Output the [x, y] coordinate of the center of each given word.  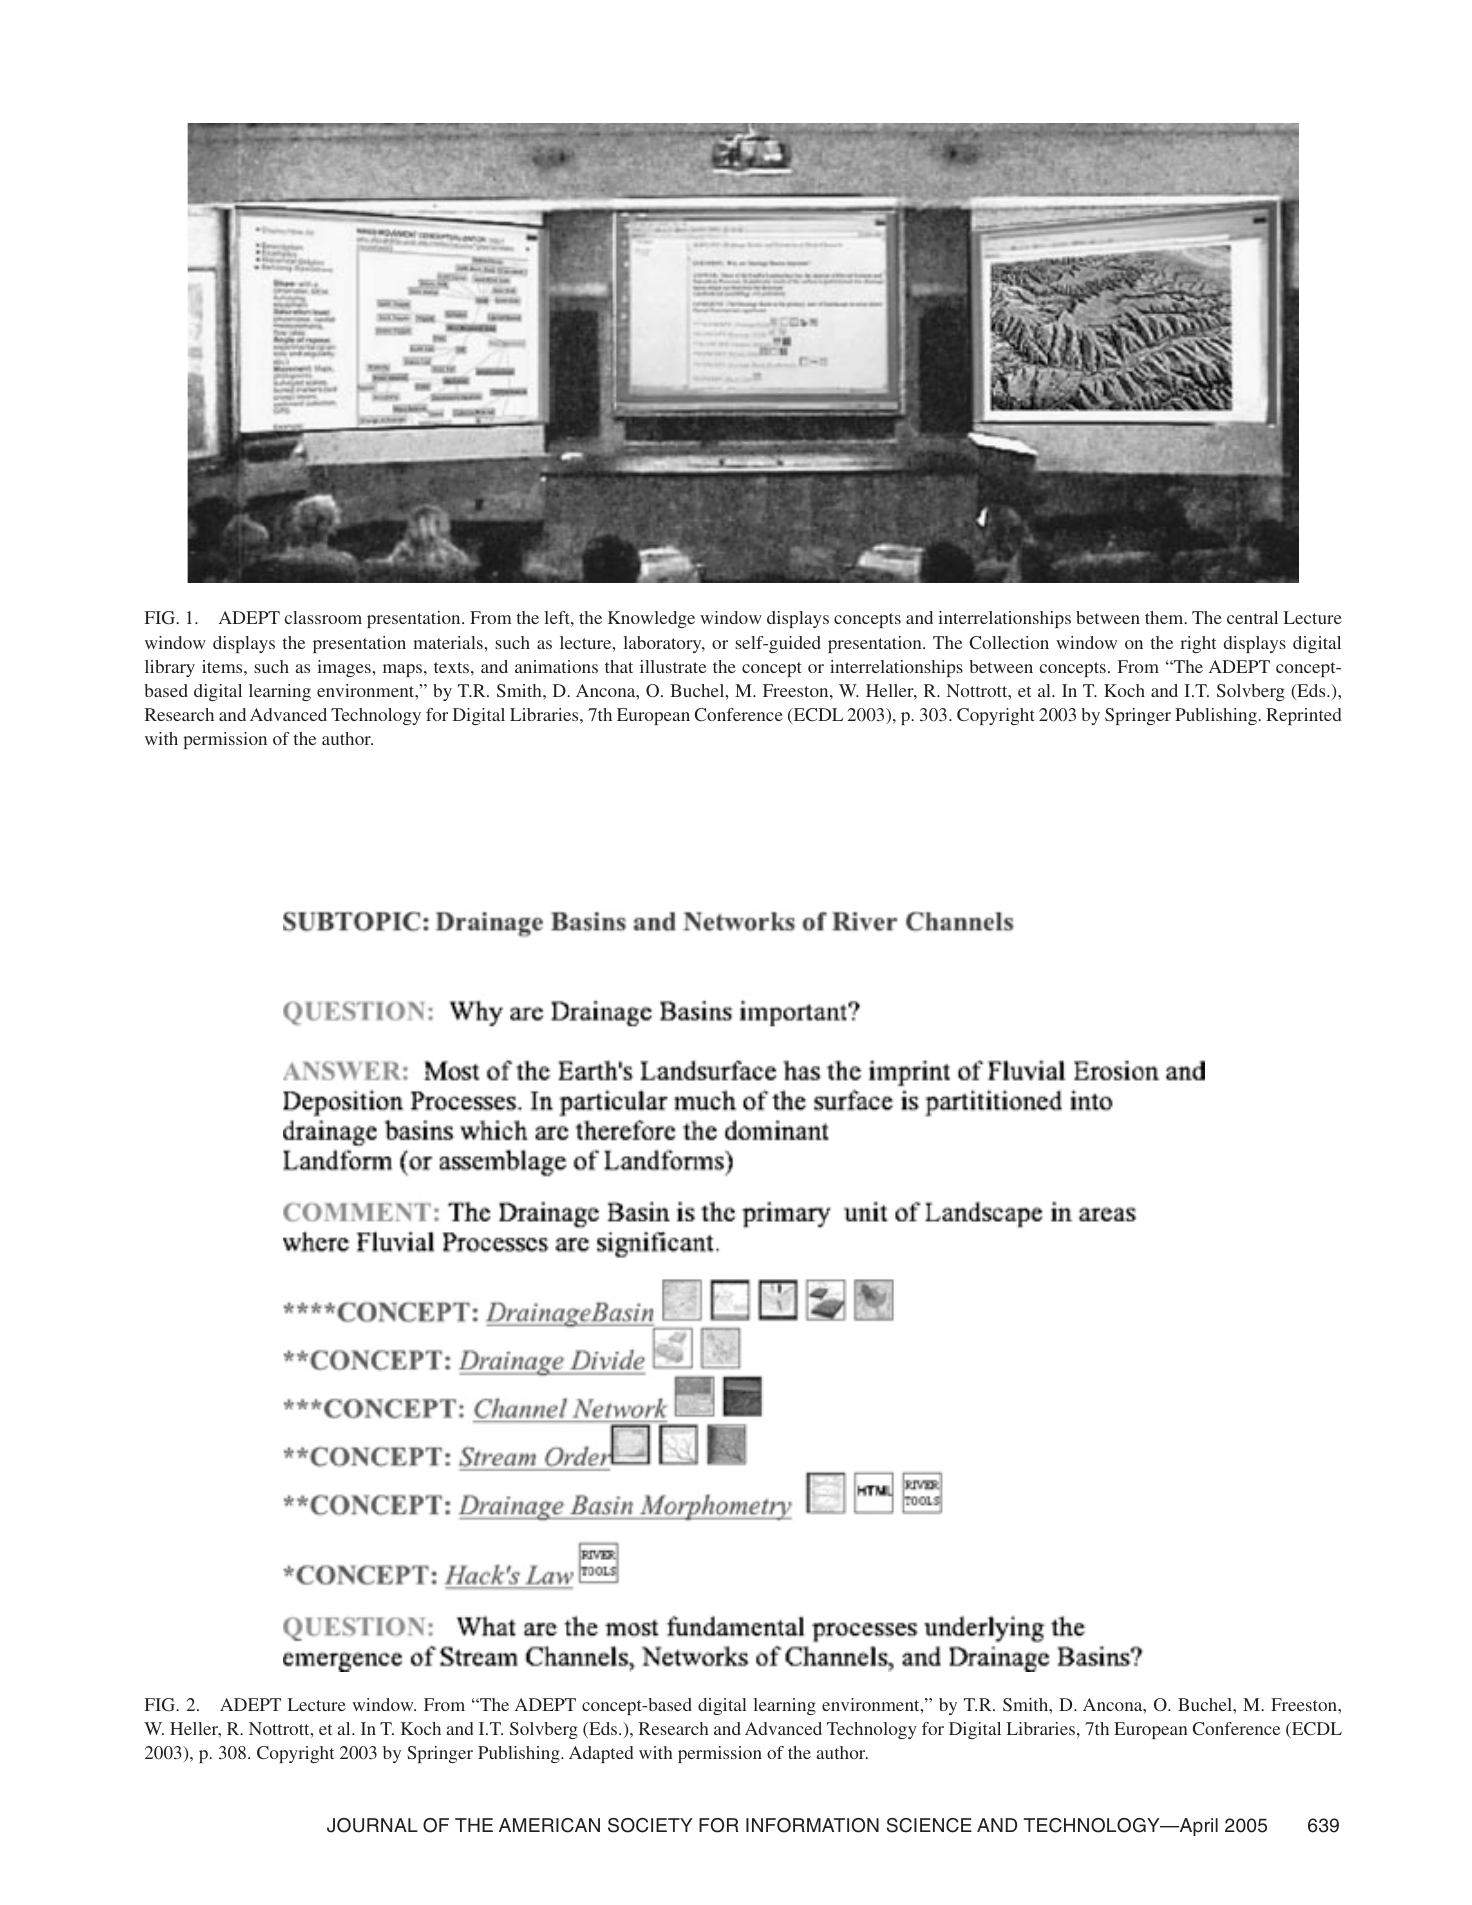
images [345, 668]
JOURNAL [372, 1825]
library [170, 668]
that [619, 666]
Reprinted [1304, 716]
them [1165, 617]
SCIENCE [929, 1825]
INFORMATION [812, 1825]
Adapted [601, 1754]
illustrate [673, 666]
